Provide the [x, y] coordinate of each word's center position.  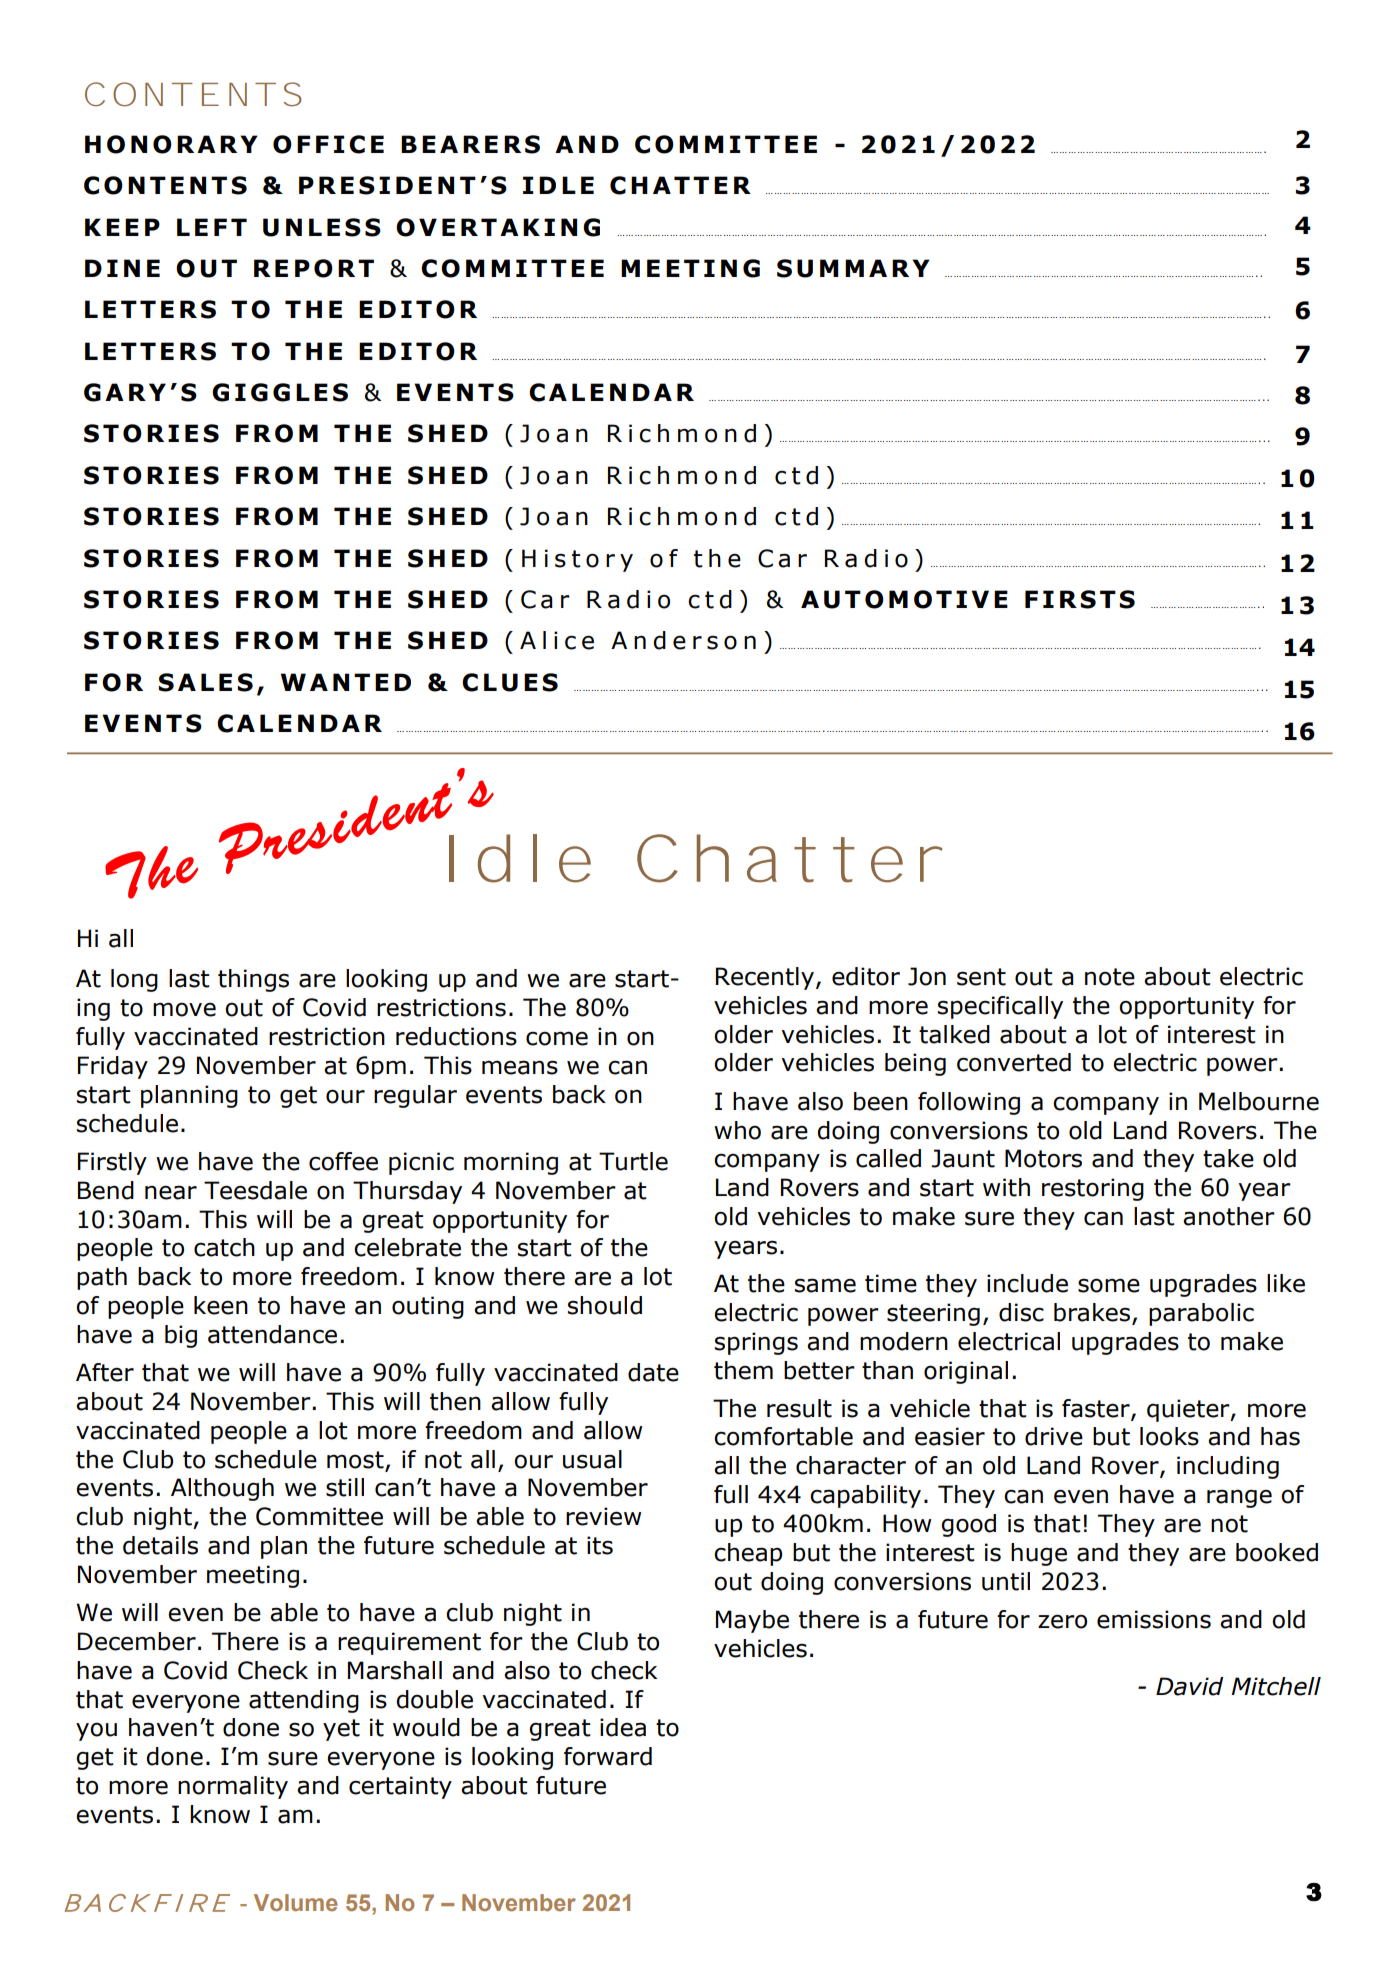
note [1110, 977]
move [184, 1009]
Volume [295, 1902]
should [605, 1305]
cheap [748, 1554]
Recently [765, 978]
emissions [1154, 1619]
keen [221, 1305]
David [1189, 1686]
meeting [253, 1576]
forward [608, 1756]
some [1109, 1285]
